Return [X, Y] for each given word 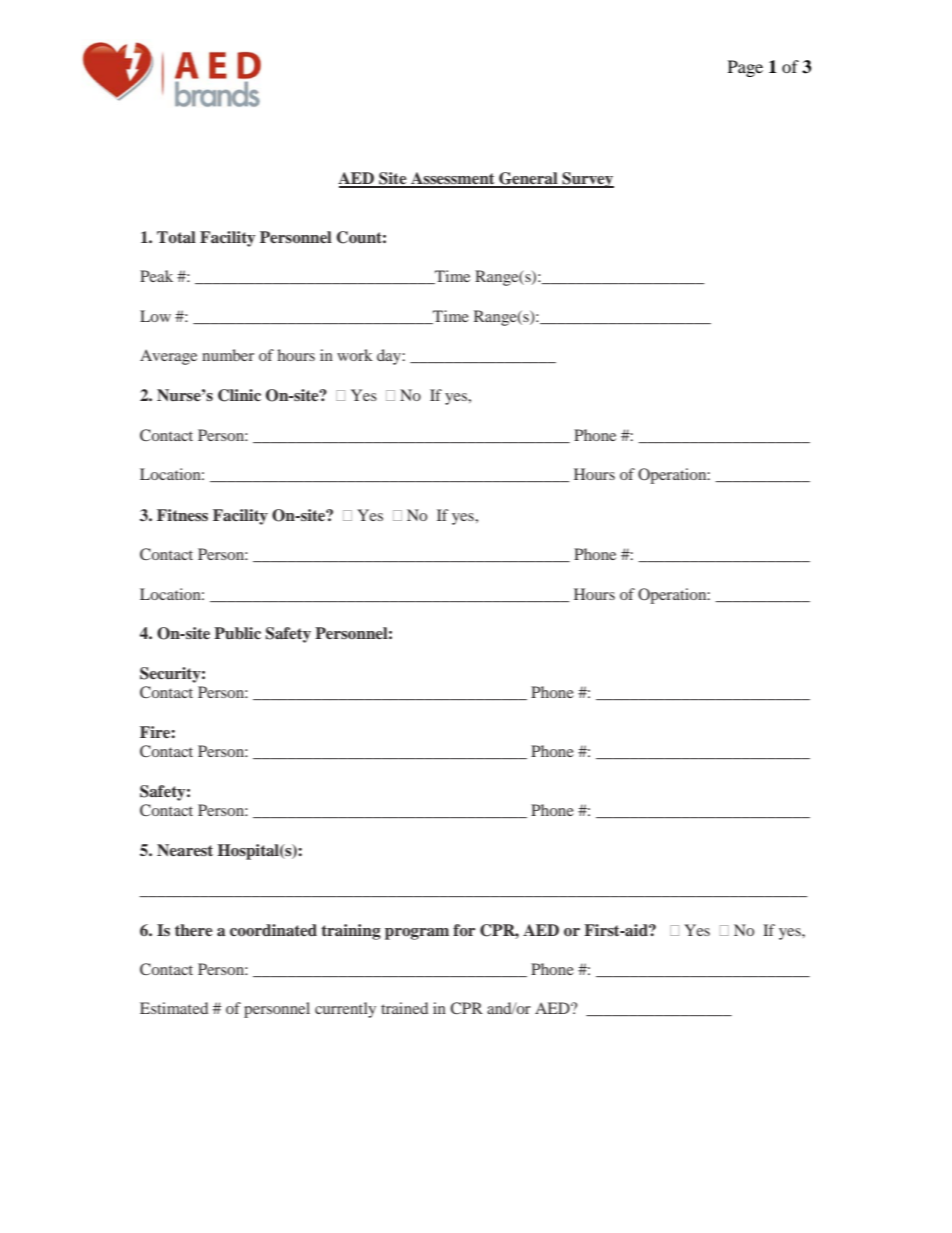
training [351, 932]
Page [745, 68]
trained [404, 1008]
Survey [587, 180]
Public [237, 633]
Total [176, 237]
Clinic [239, 395]
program [417, 934]
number [228, 355]
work [355, 355]
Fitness [182, 515]
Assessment [453, 179]
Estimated [174, 1008]
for [464, 930]
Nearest [185, 850]
